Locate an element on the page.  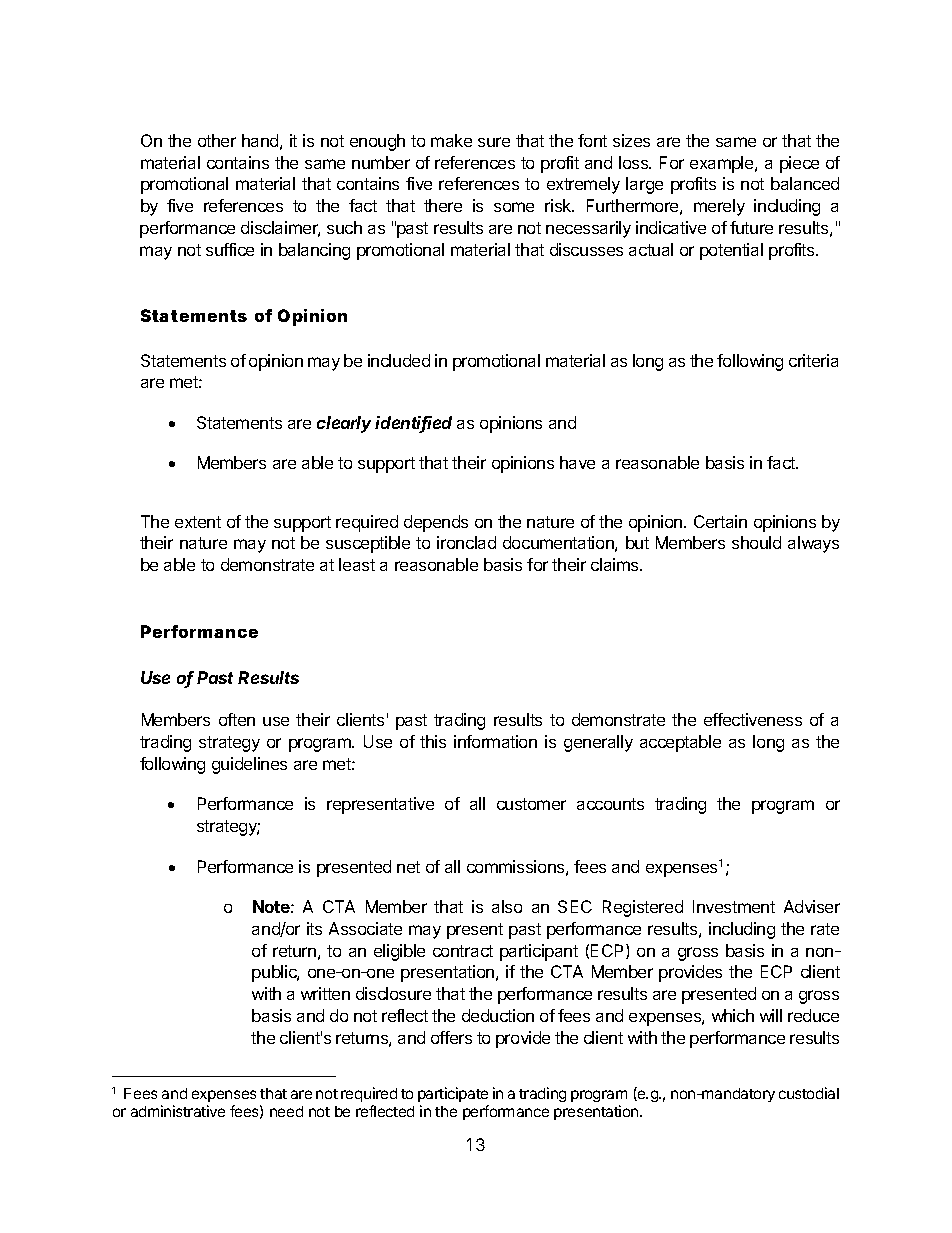
some is located at coordinates (514, 207).
